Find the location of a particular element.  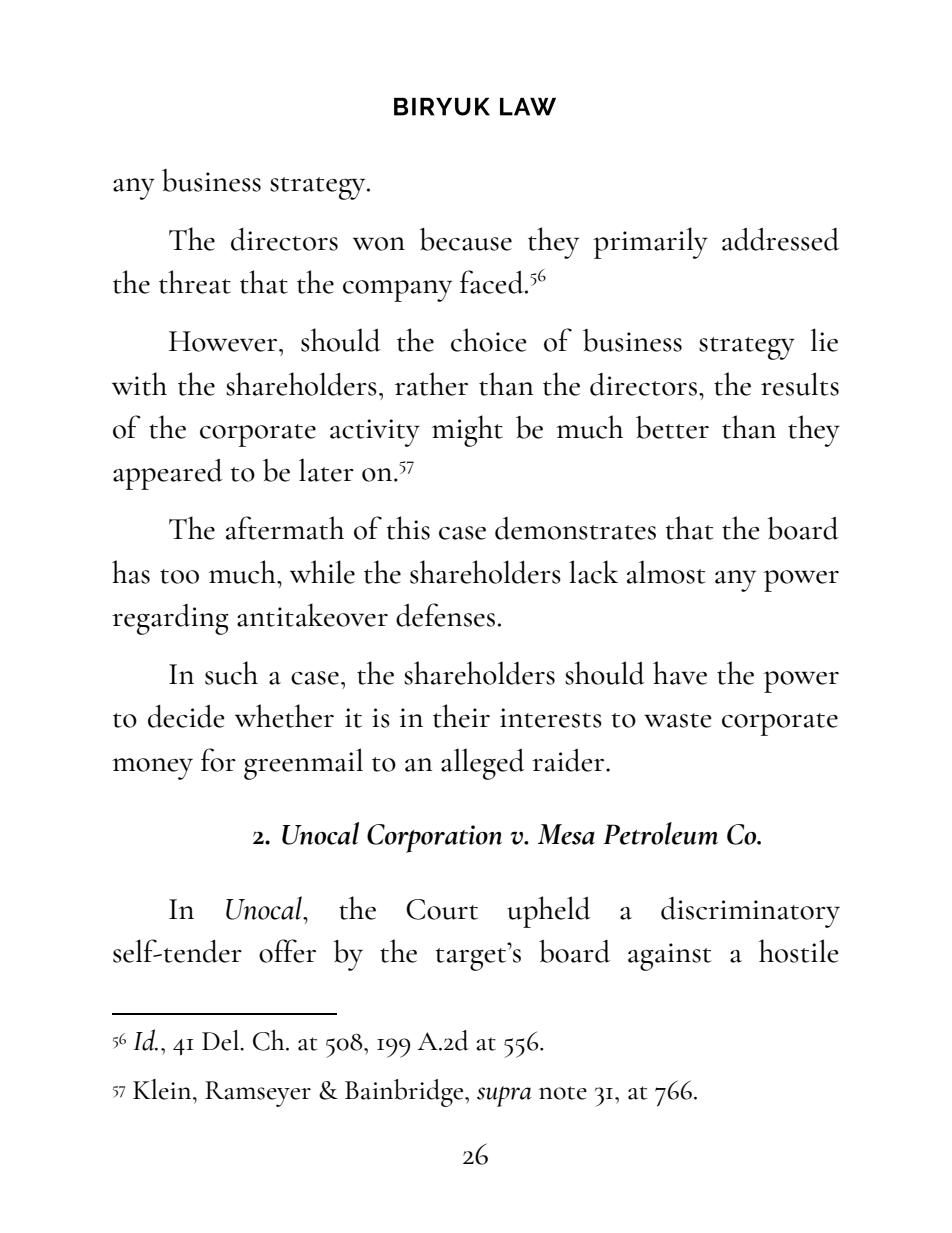

supra is located at coordinates (504, 1096).
